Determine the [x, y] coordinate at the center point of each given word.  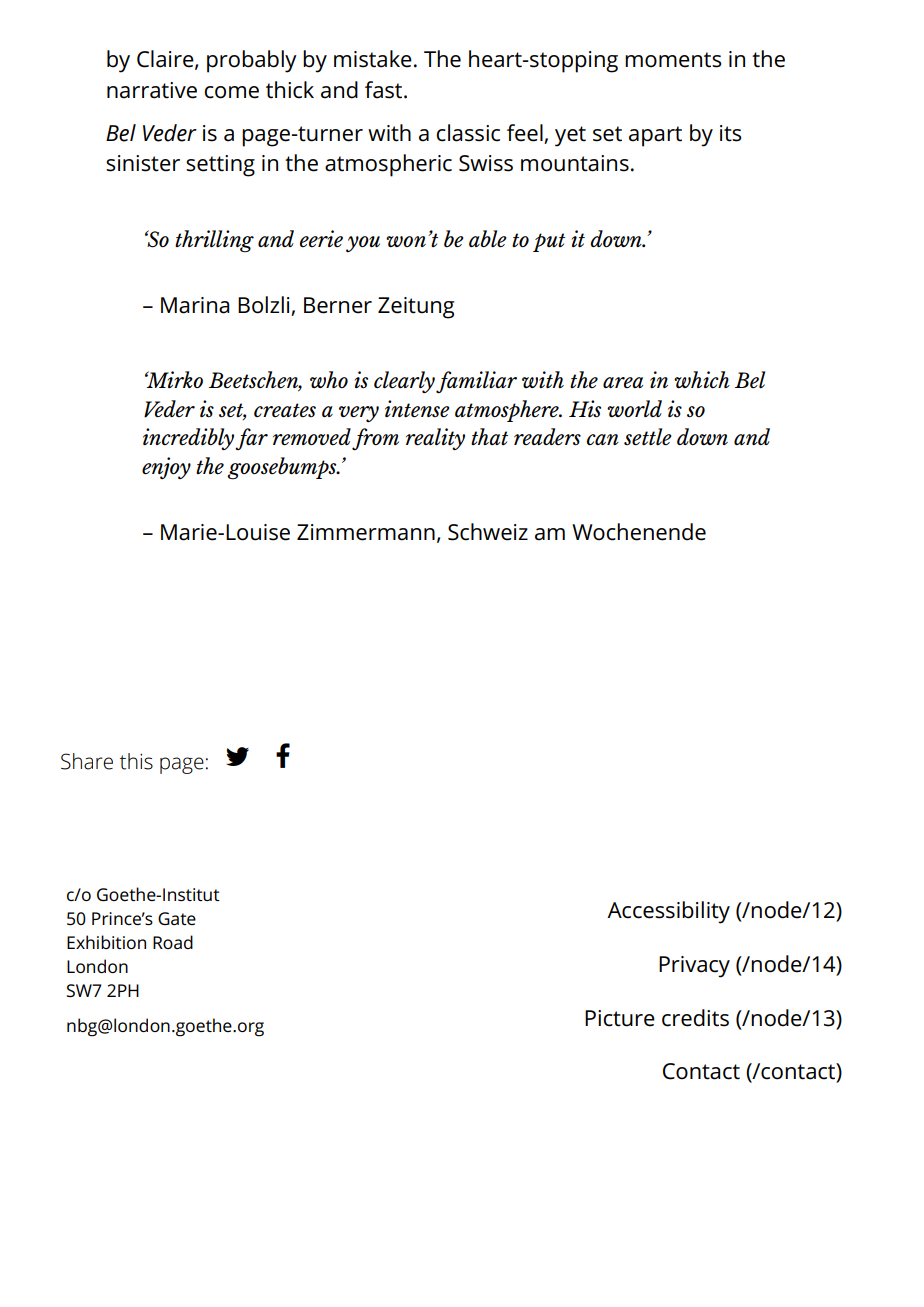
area [623, 382]
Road [173, 942]
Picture [620, 1018]
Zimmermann [366, 532]
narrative [152, 90]
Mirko [174, 379]
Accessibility [668, 912]
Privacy [694, 967]
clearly [404, 382]
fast [385, 90]
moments [673, 60]
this [136, 761]
